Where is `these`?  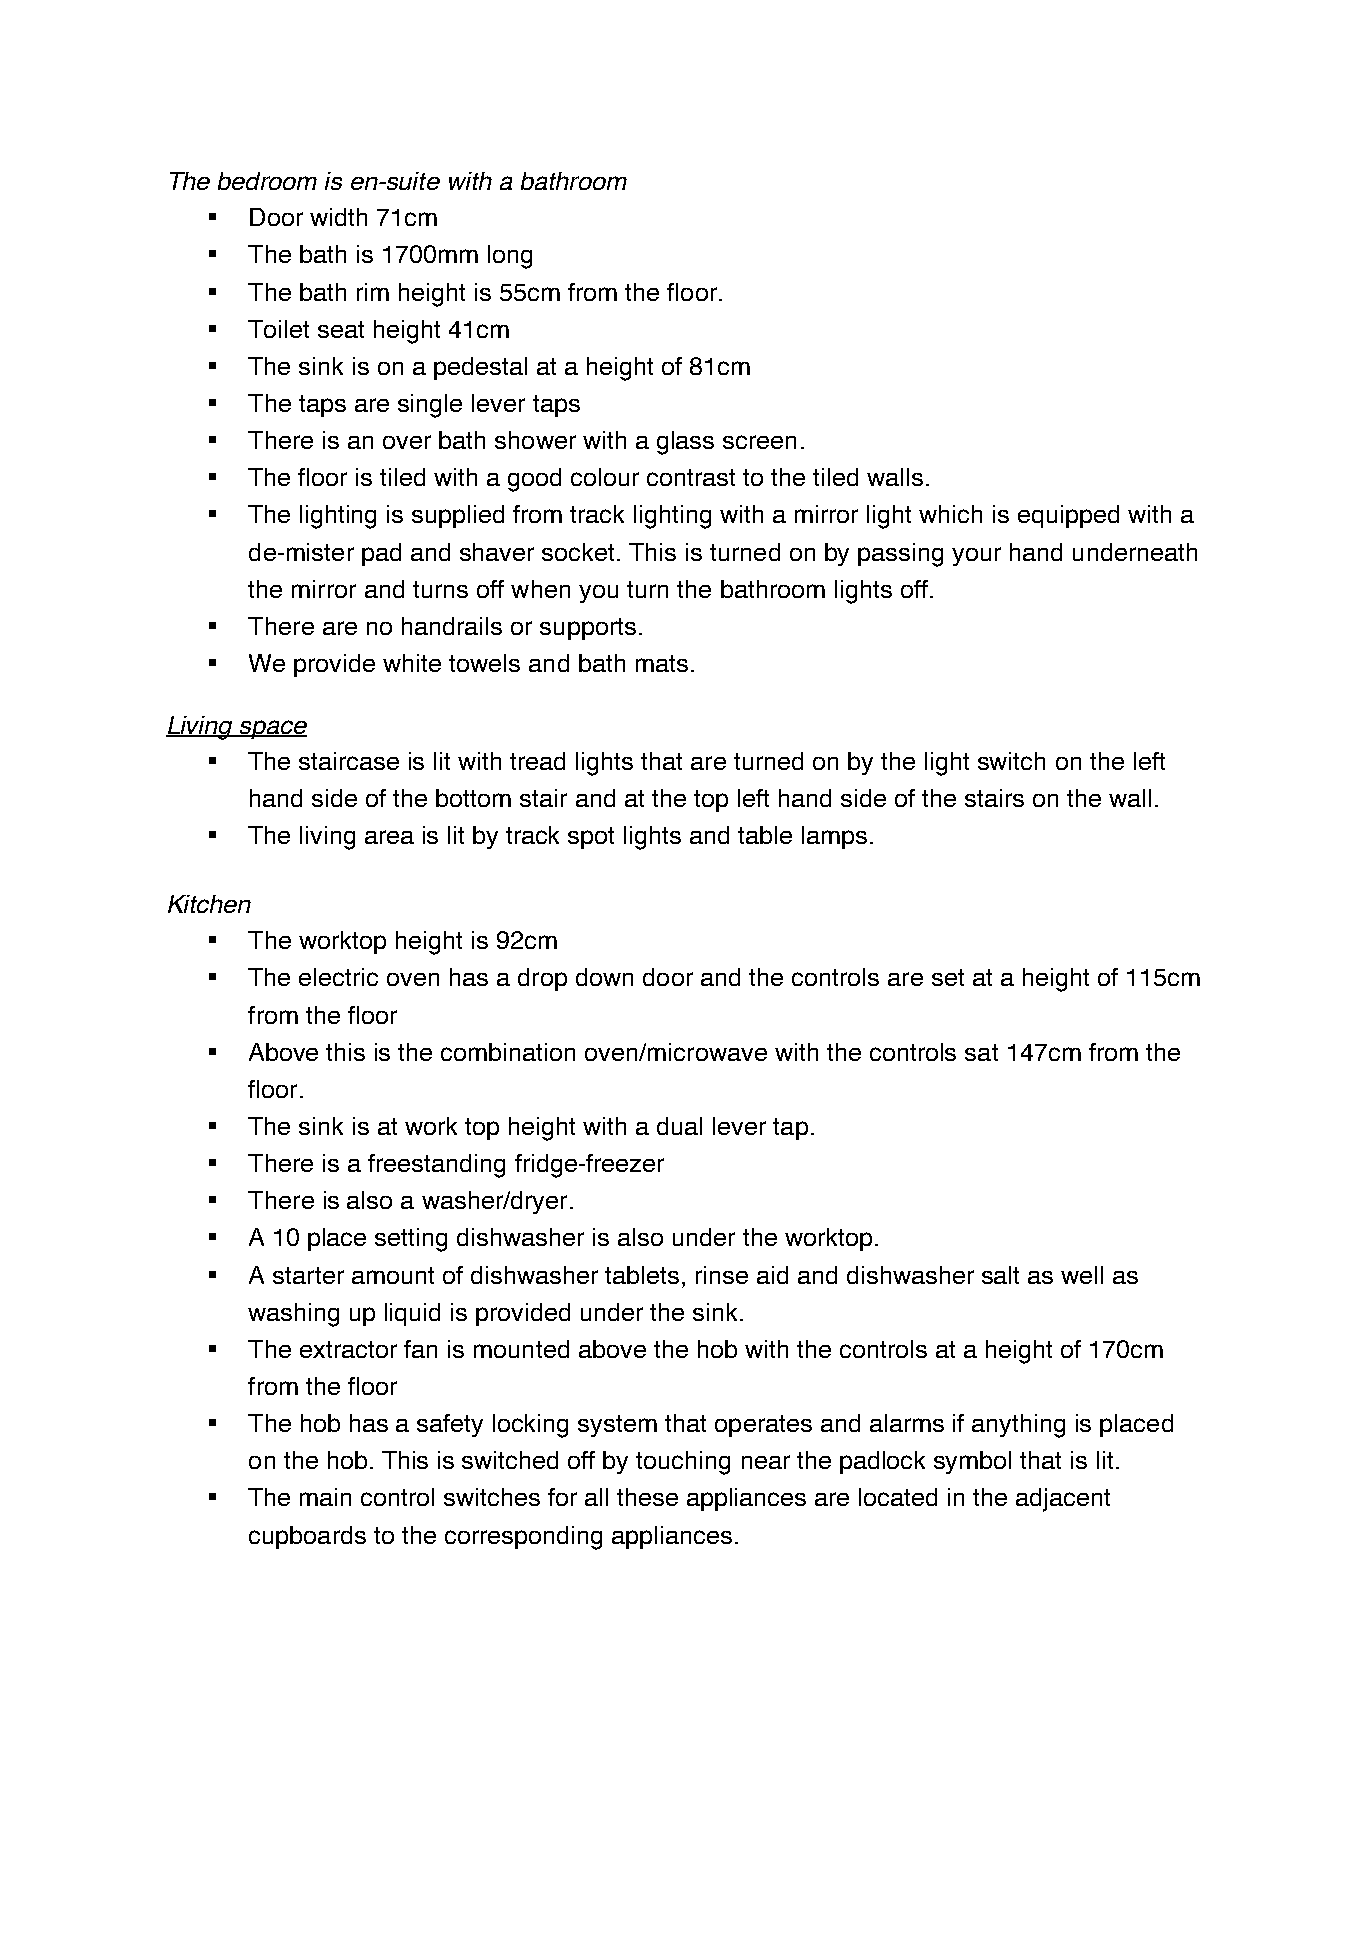 these is located at coordinates (647, 1497).
